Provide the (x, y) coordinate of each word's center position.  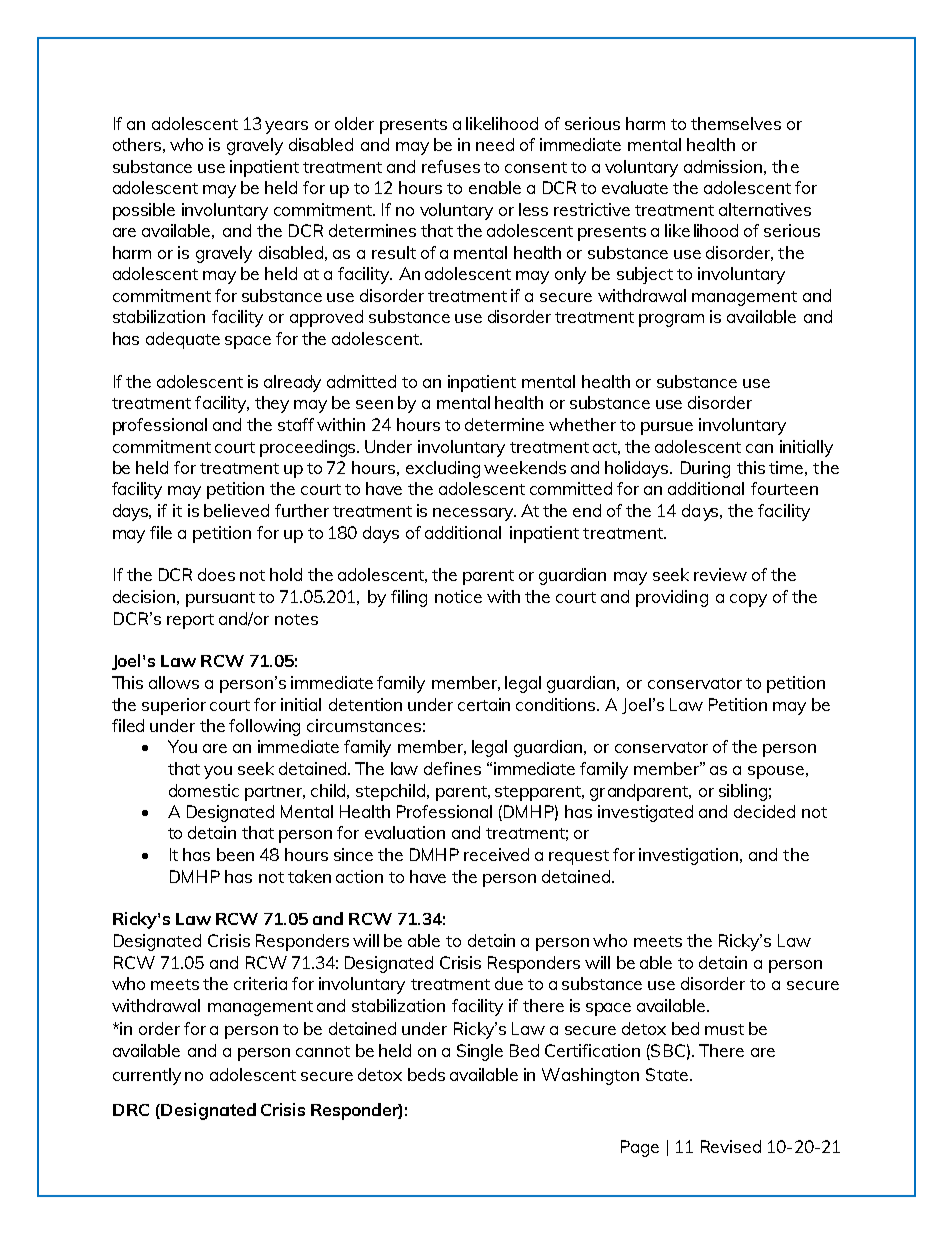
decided (764, 811)
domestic (204, 790)
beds (426, 1074)
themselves (736, 123)
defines (452, 768)
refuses (451, 166)
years (286, 127)
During (705, 469)
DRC (131, 1110)
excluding (443, 469)
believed (236, 510)
